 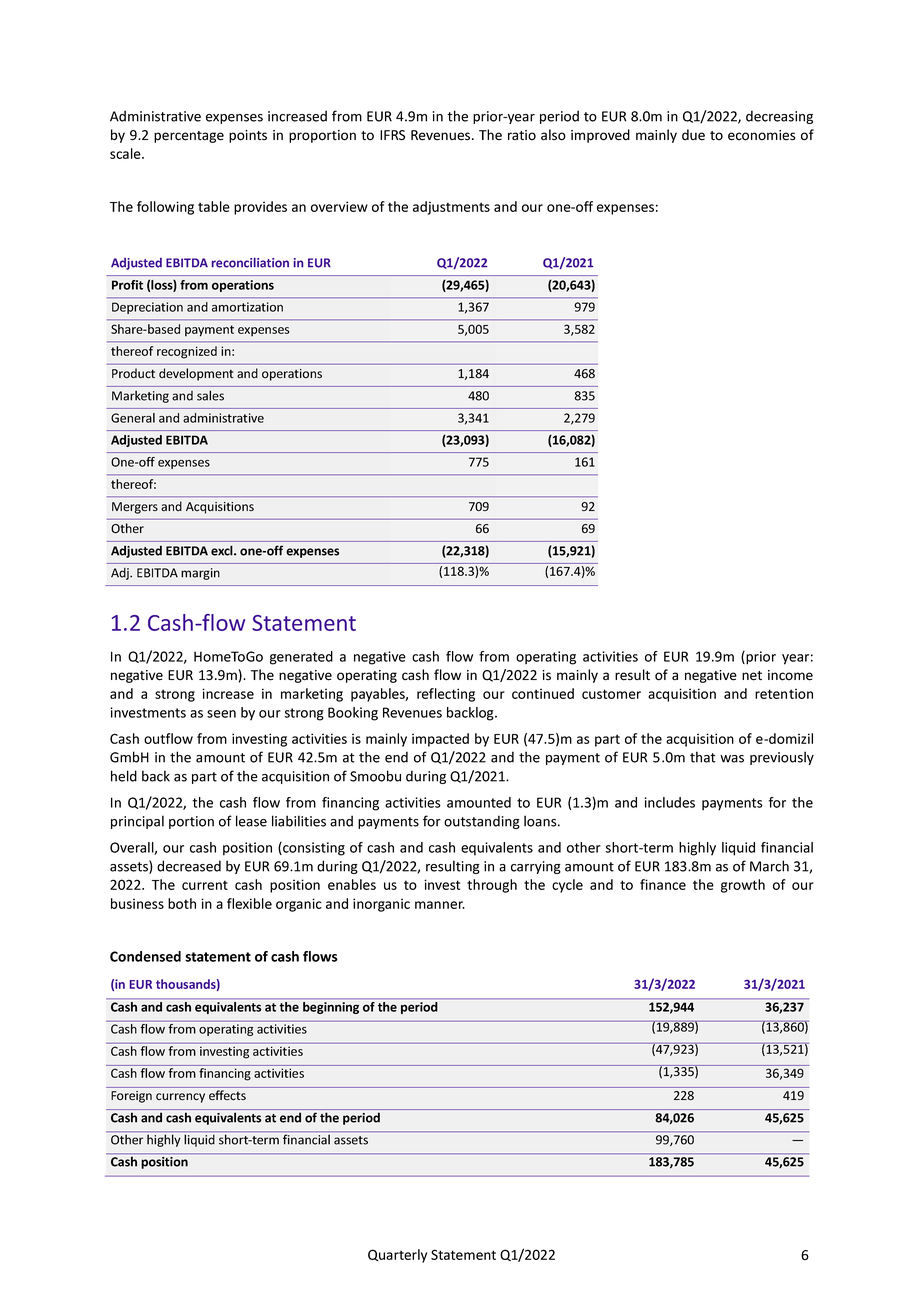 I want to click on outstanding, so click(x=482, y=822).
